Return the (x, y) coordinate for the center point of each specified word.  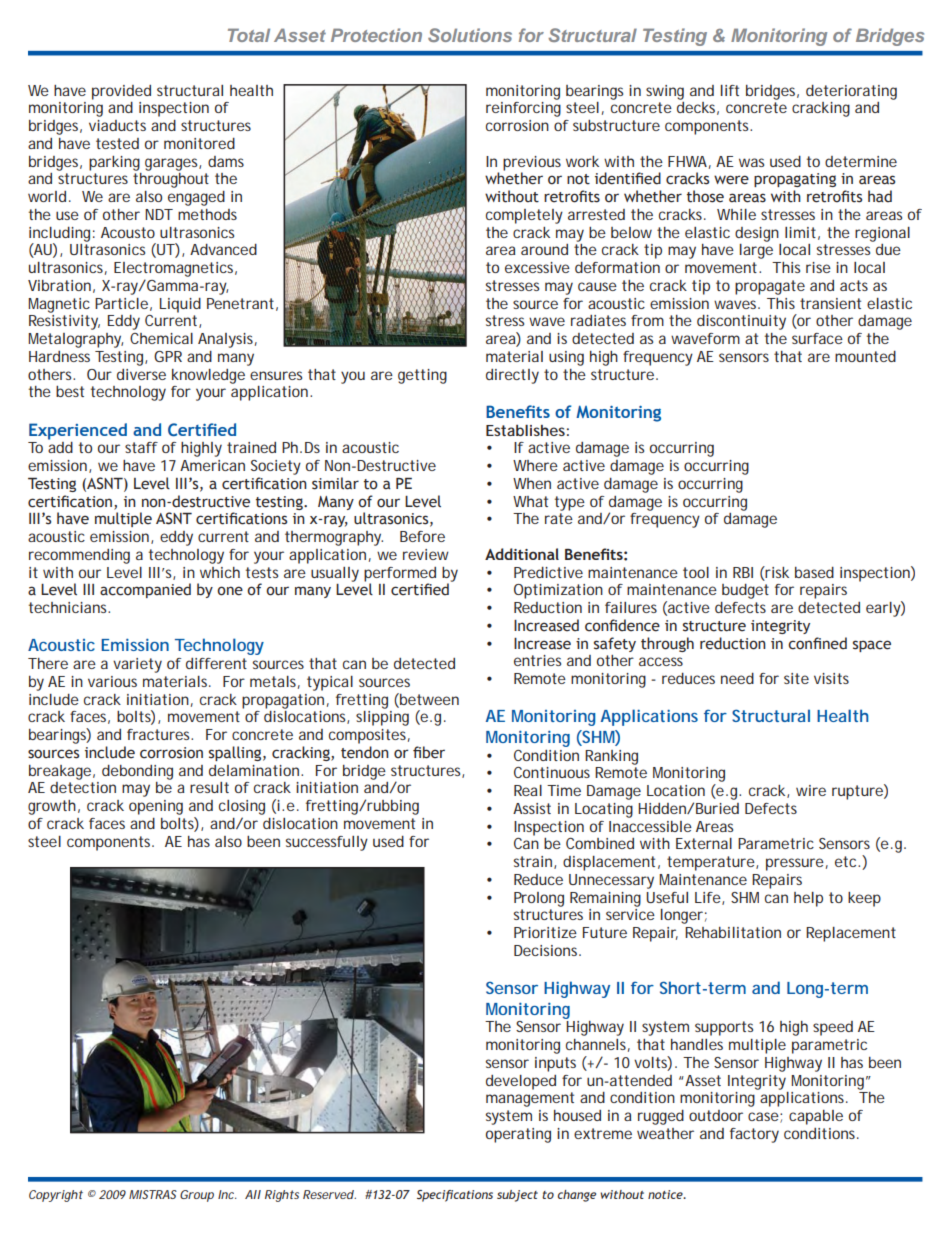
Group (197, 1196)
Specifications (455, 1196)
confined (817, 643)
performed (400, 574)
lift (730, 90)
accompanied (145, 590)
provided (121, 92)
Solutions (470, 35)
